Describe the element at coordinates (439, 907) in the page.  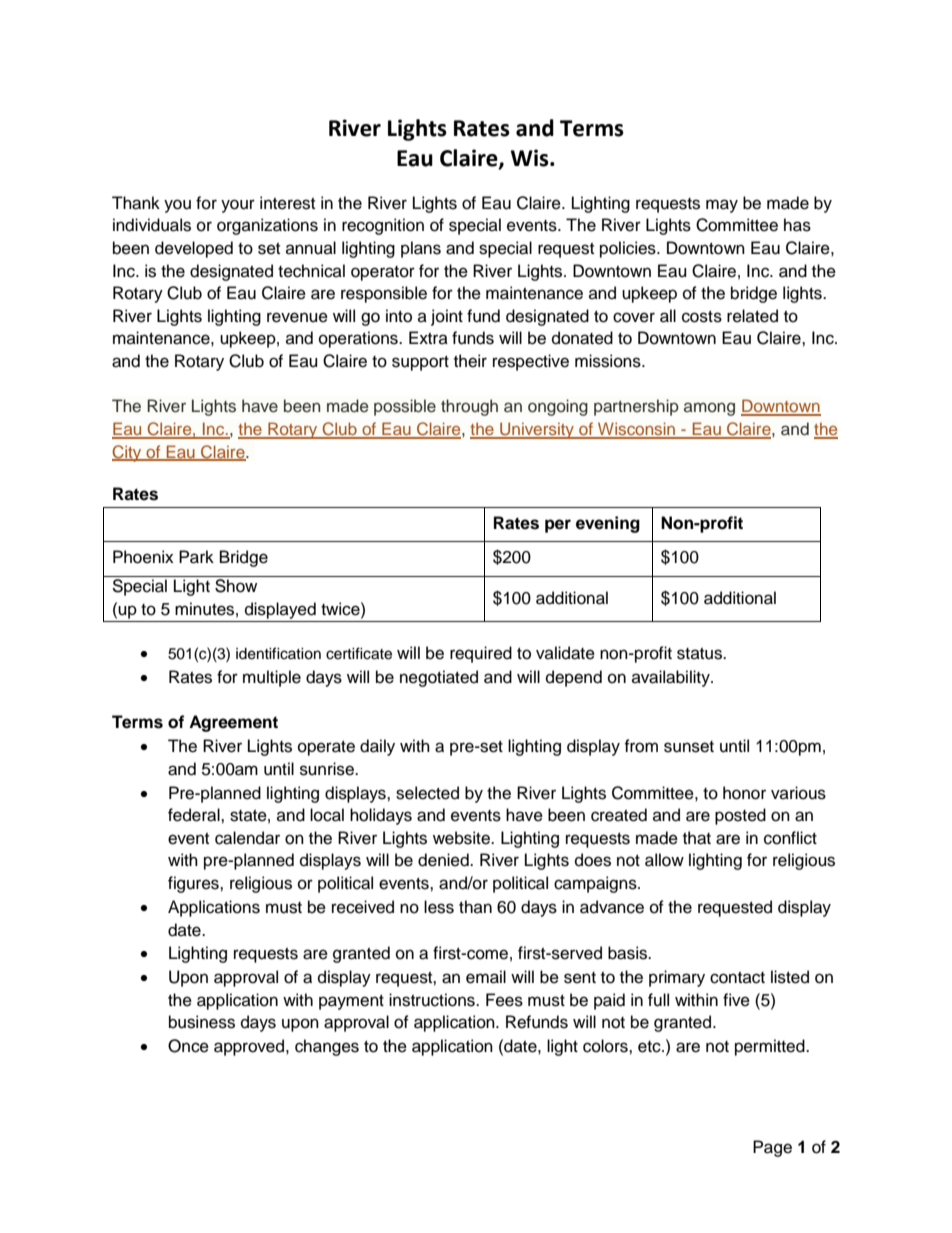
I see `less` at that location.
